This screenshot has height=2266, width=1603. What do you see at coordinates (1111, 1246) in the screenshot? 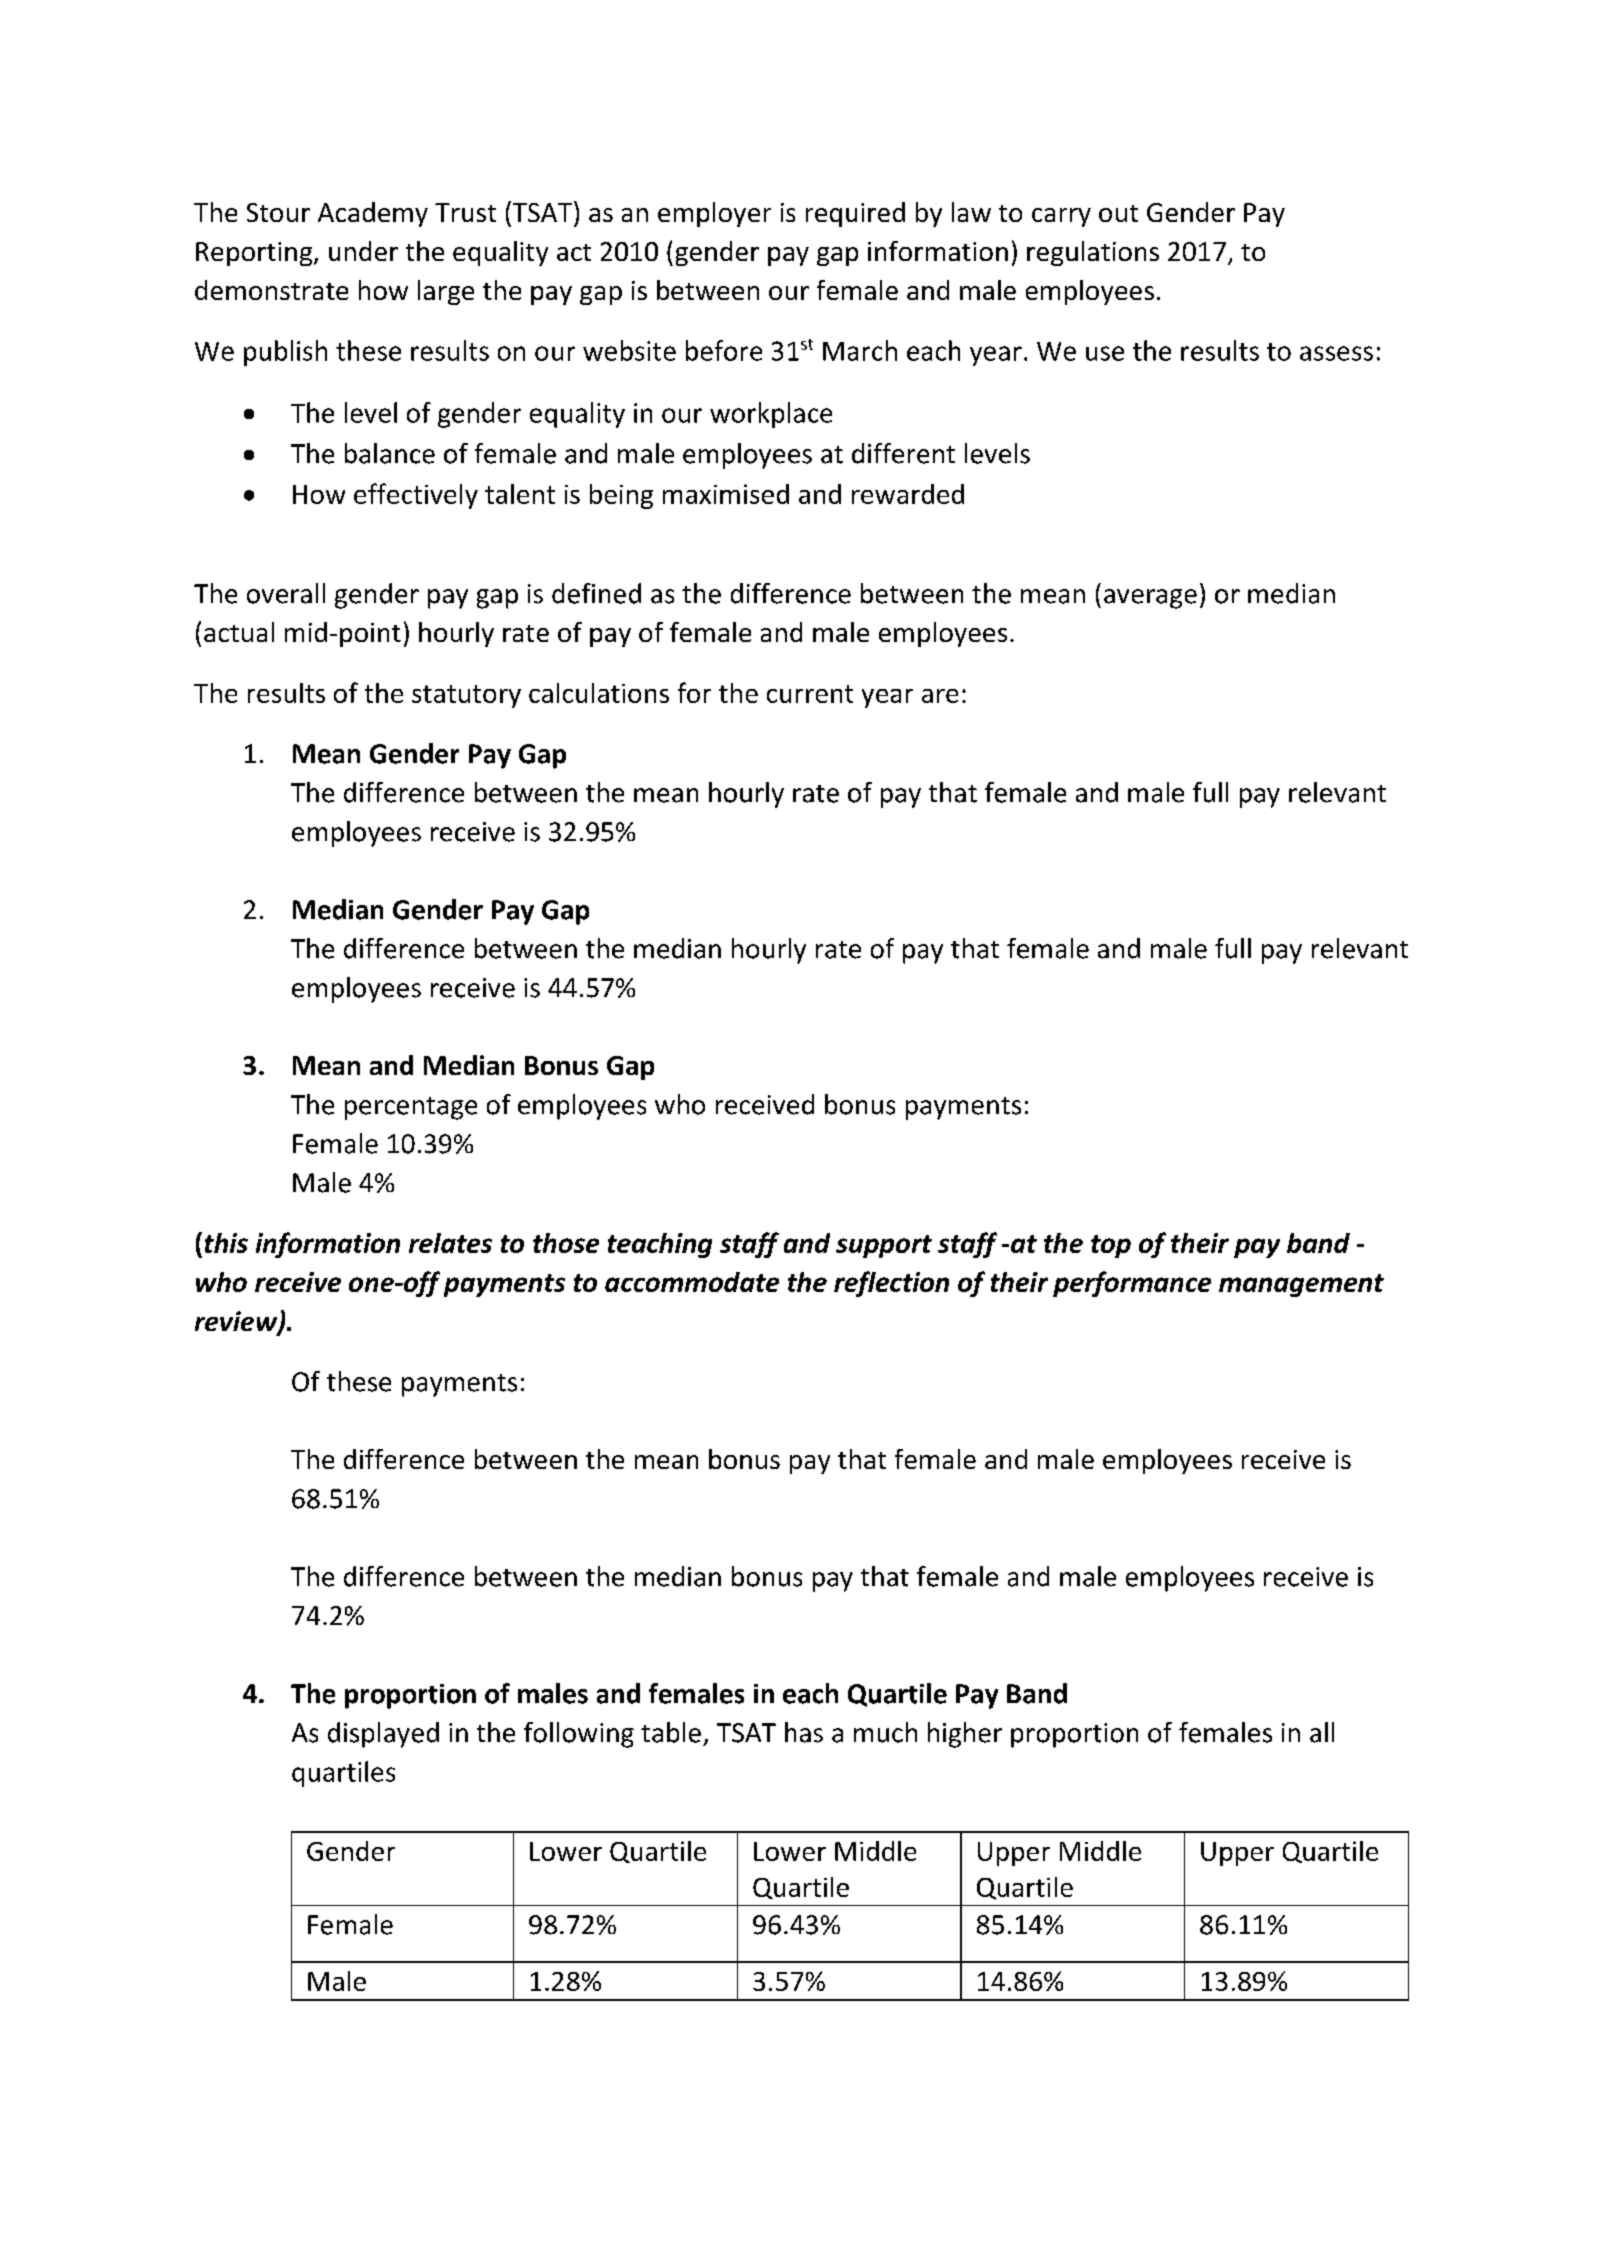
I see `top` at bounding box center [1111, 1246].
